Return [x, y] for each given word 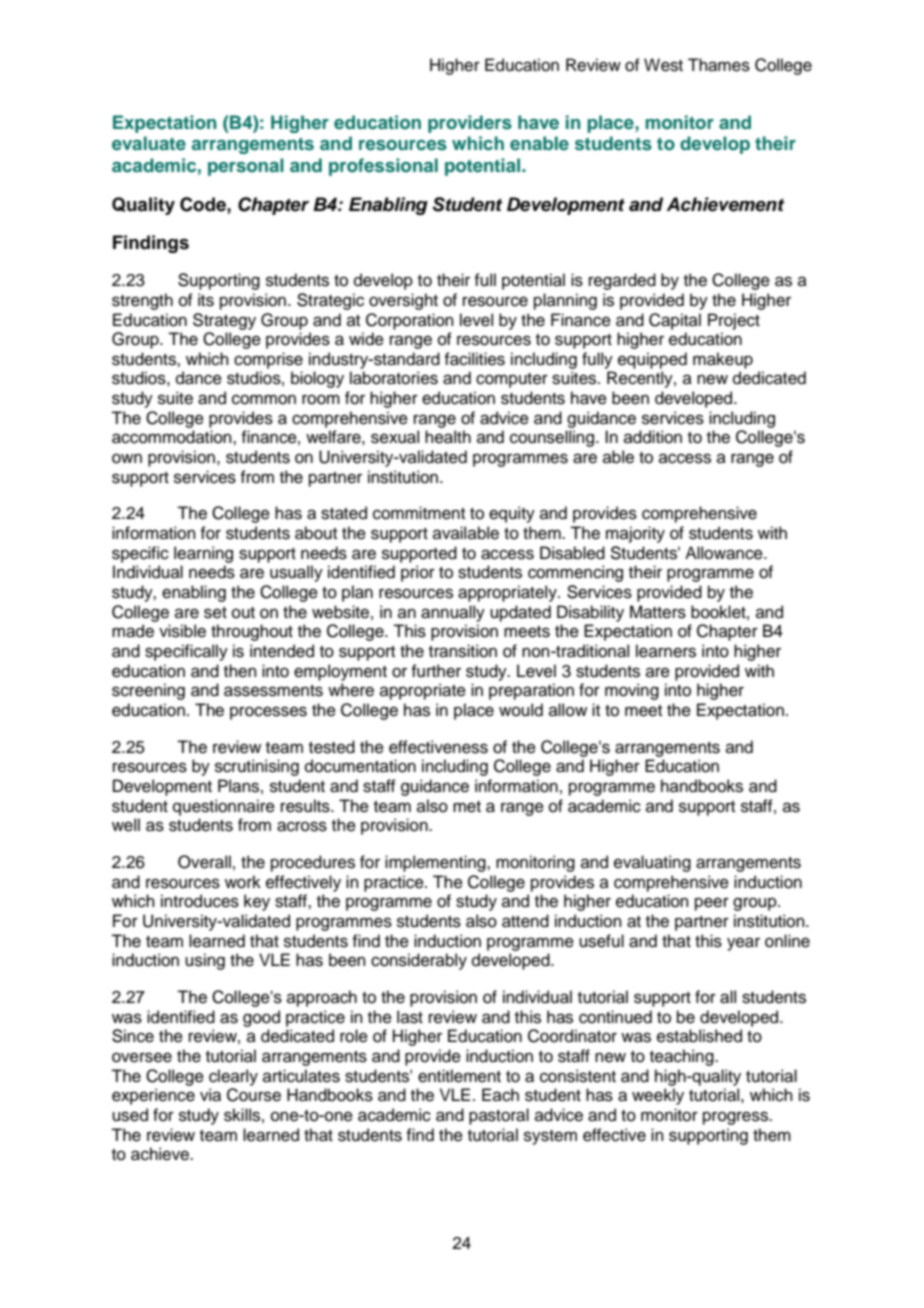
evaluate [149, 143]
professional [383, 167]
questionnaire [224, 807]
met [467, 807]
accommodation [173, 437]
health [448, 437]
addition [653, 437]
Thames [719, 65]
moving [632, 691]
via [210, 1095]
